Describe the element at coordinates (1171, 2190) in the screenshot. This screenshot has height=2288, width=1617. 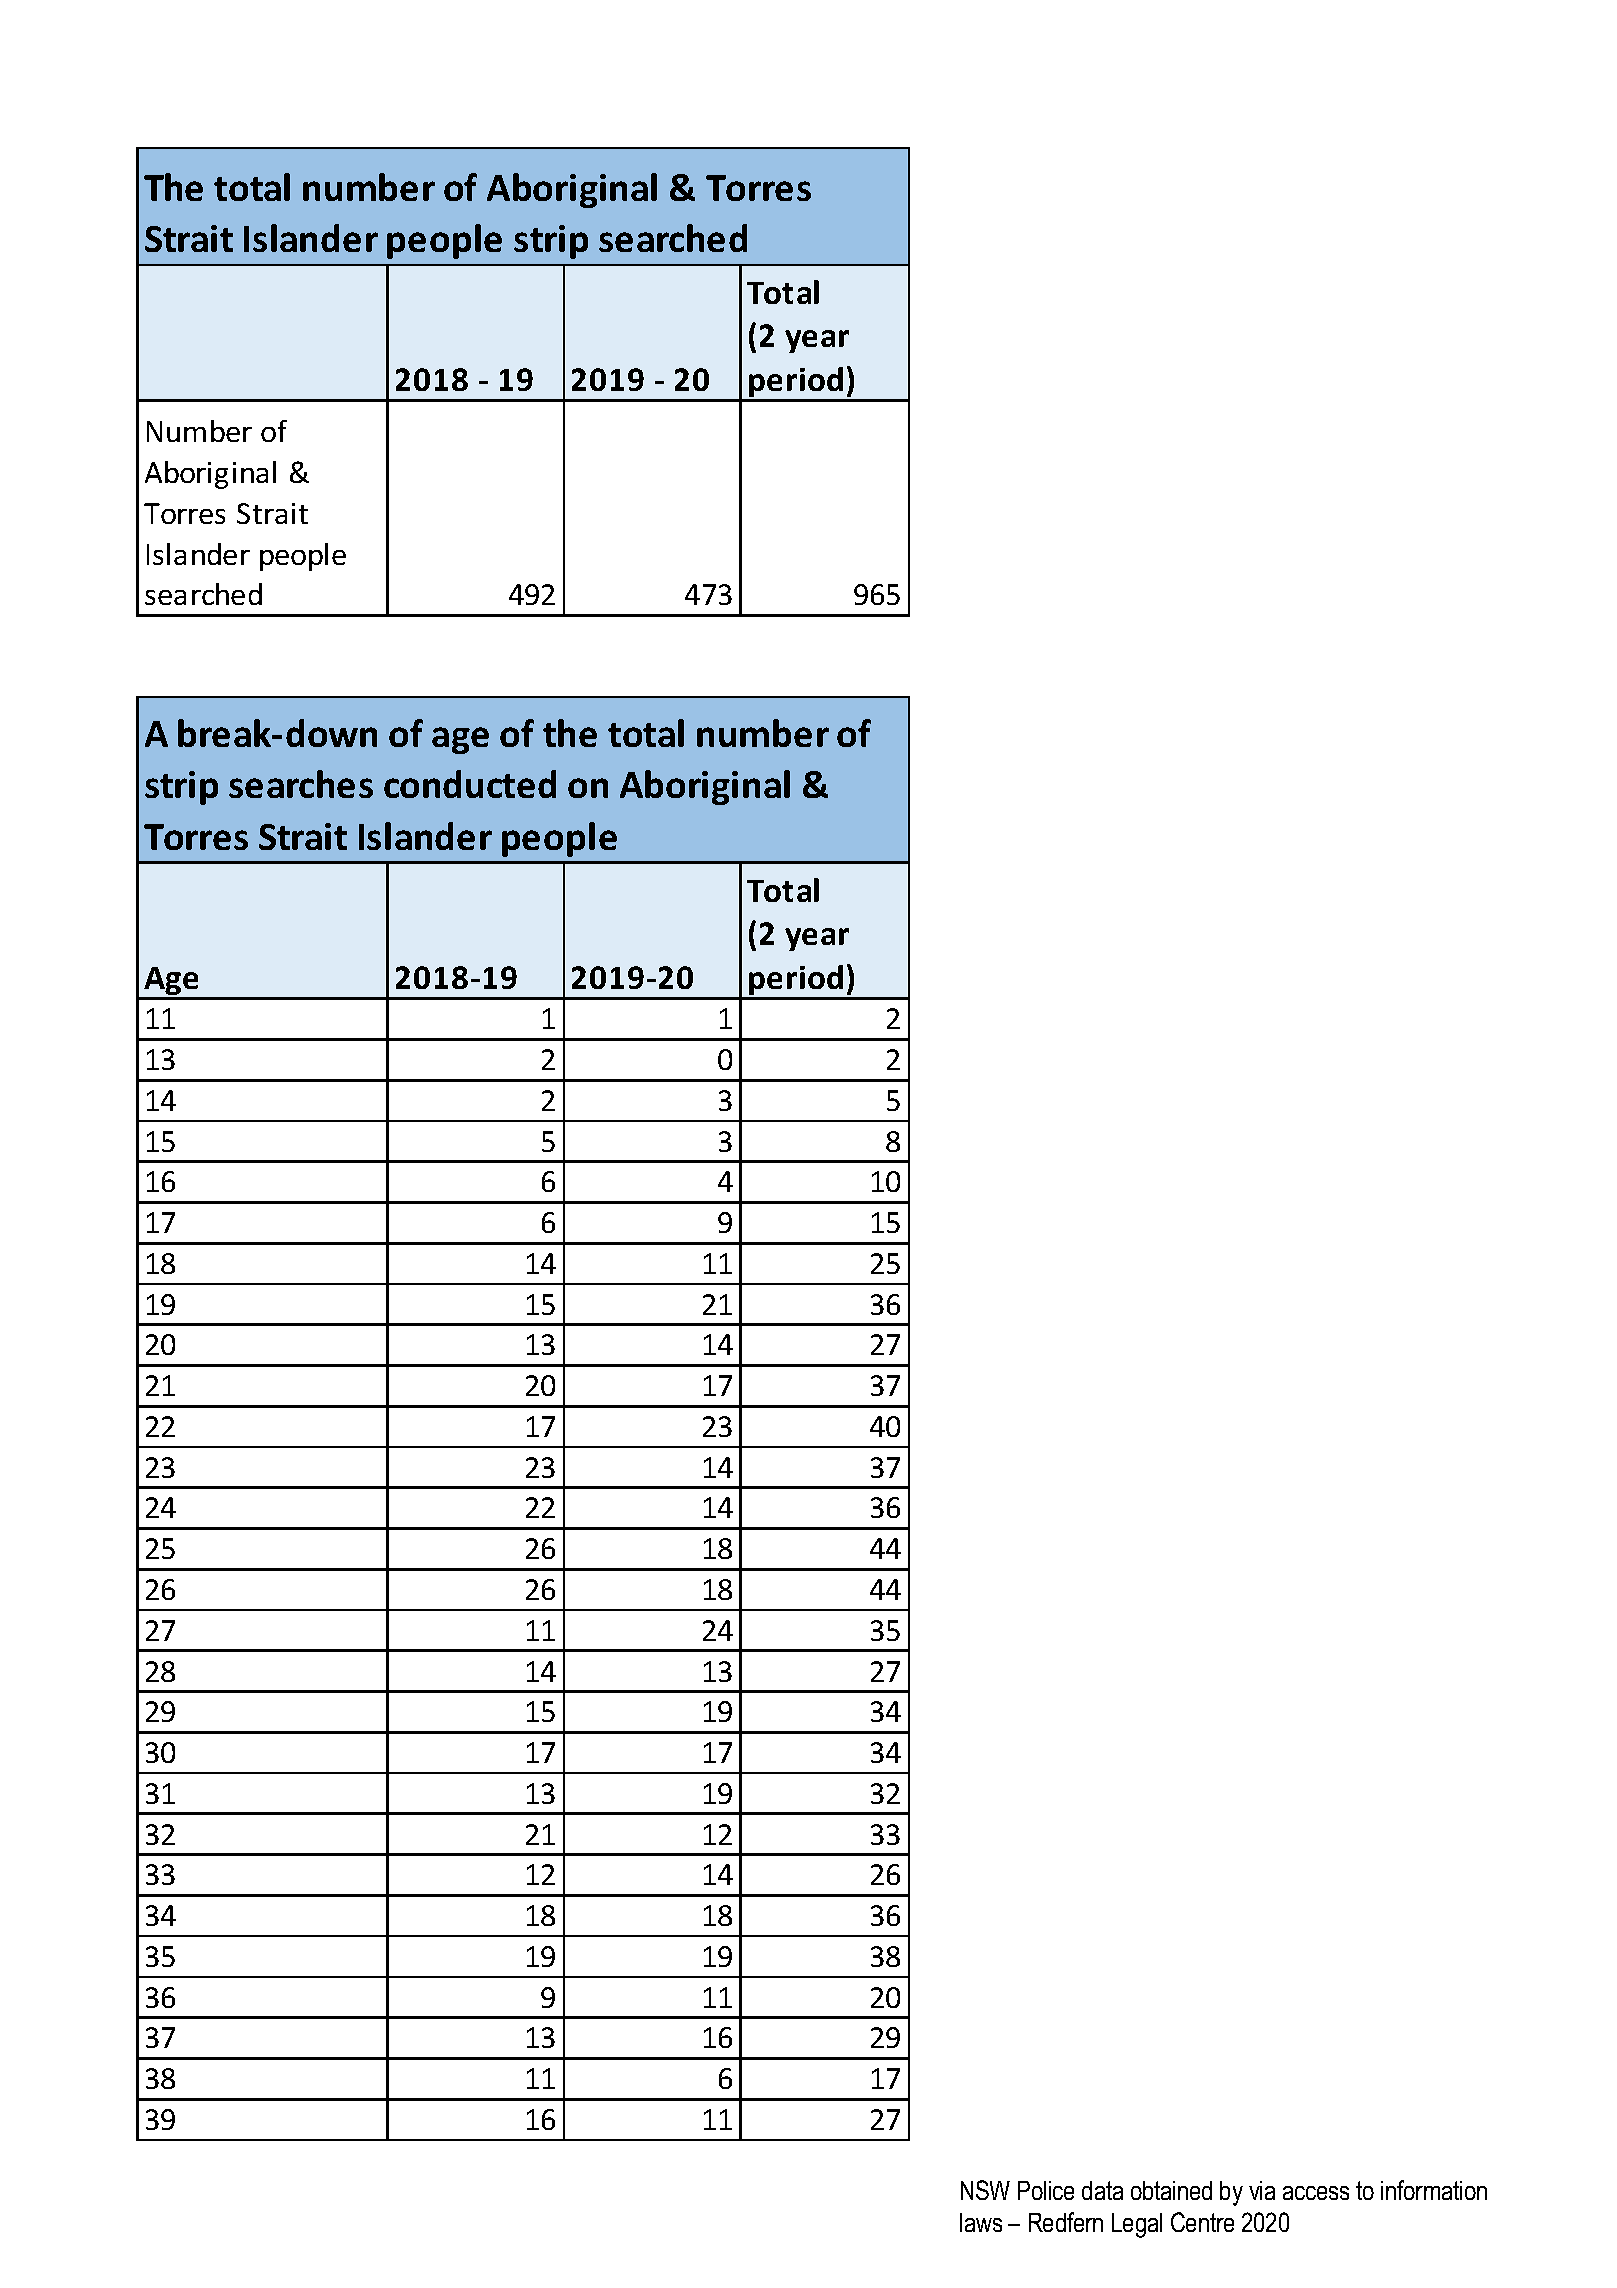
I see `obtained` at that location.
